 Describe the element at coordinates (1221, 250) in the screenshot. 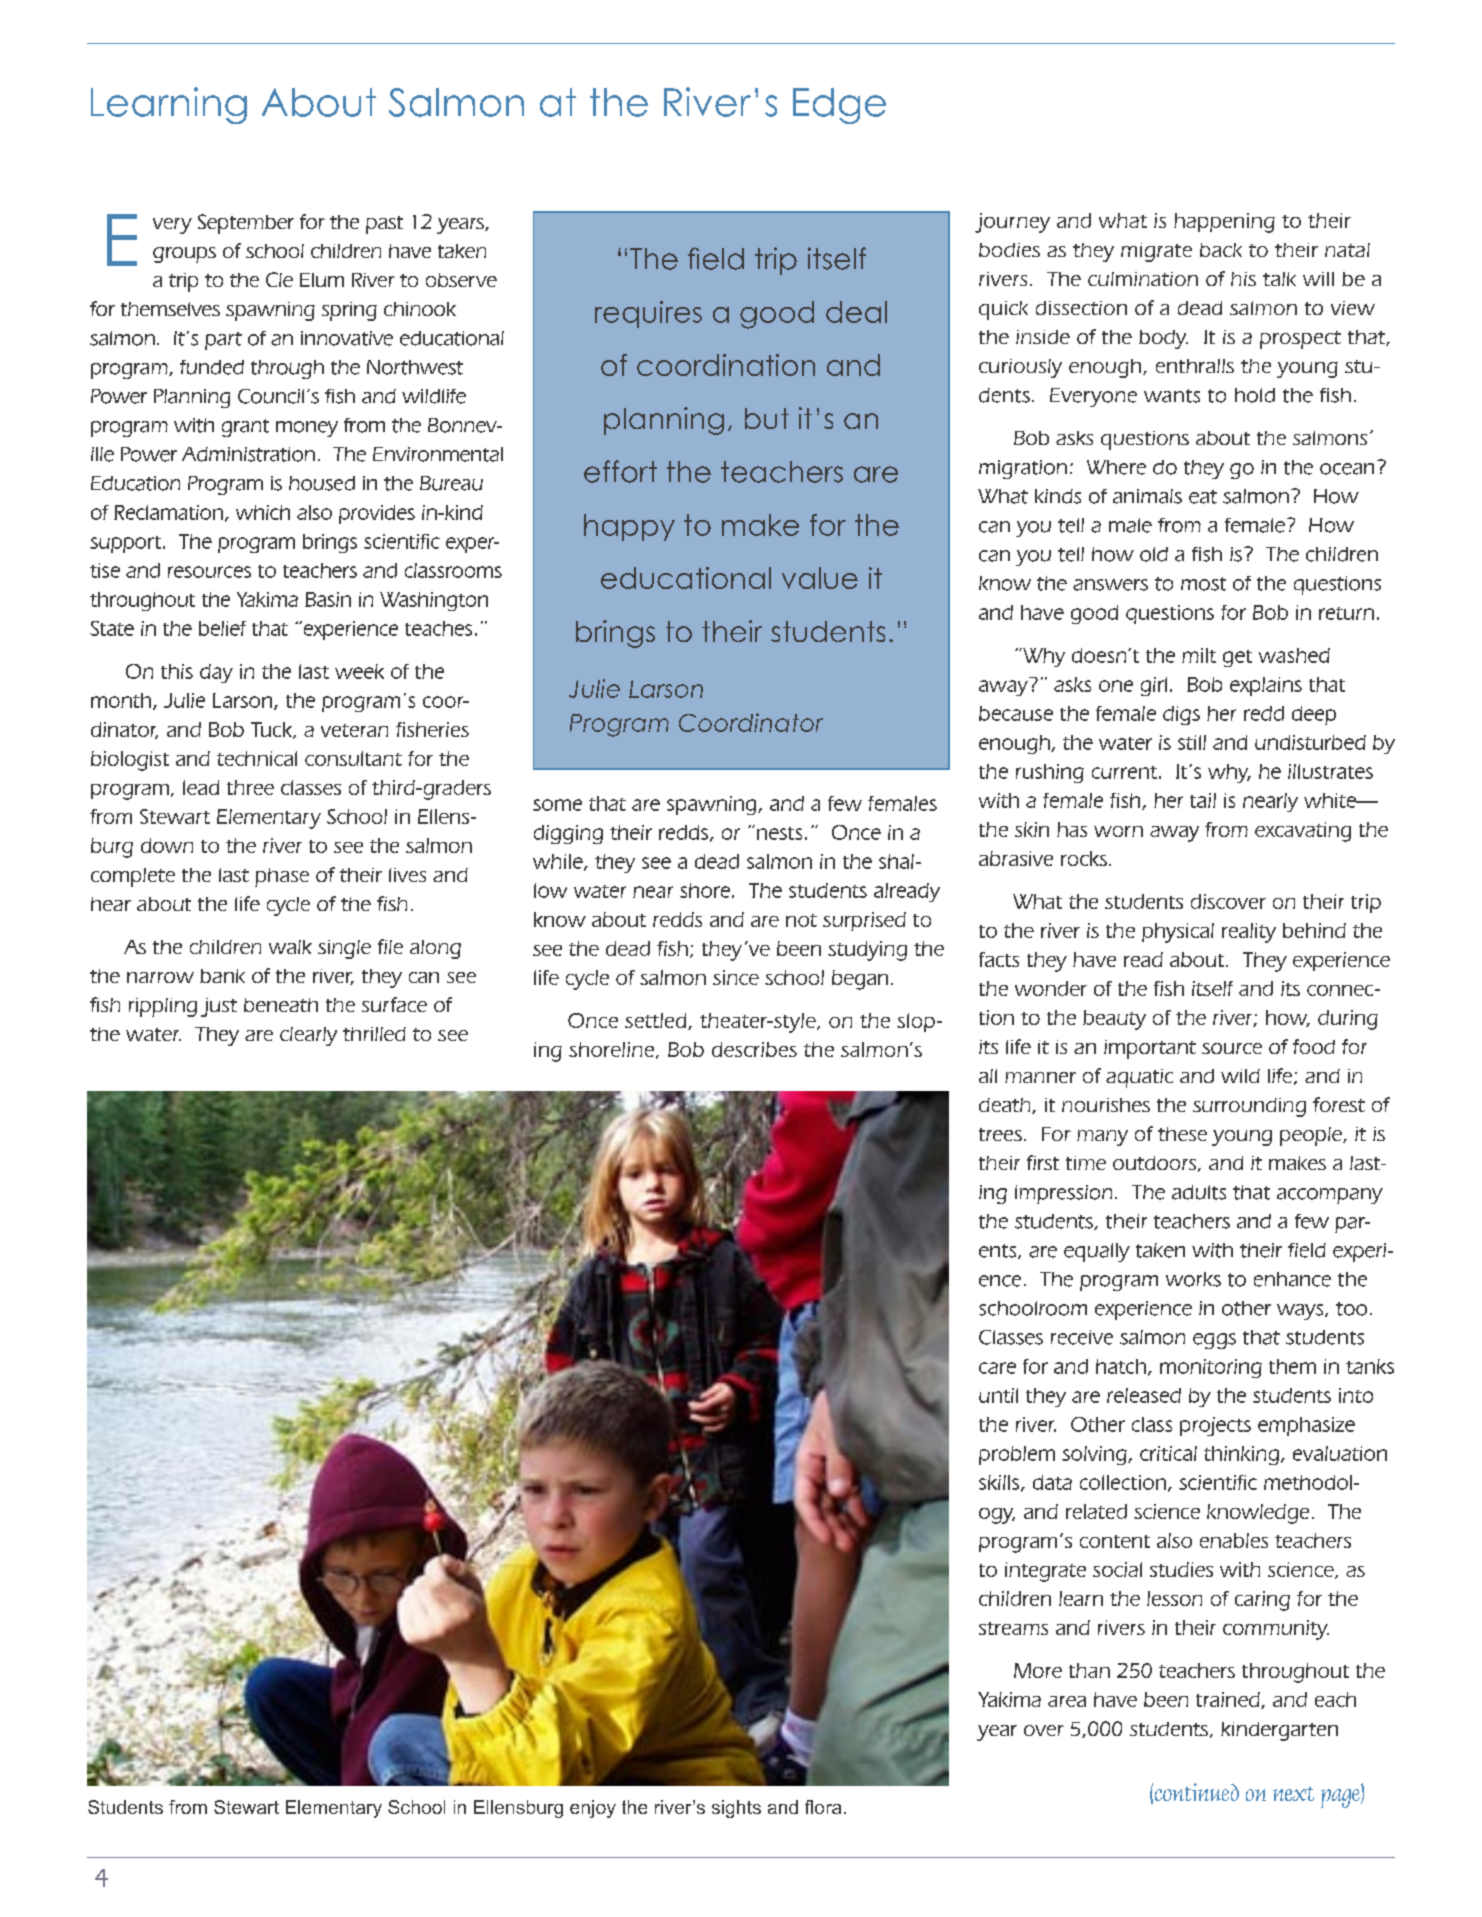

I see `back` at that location.
